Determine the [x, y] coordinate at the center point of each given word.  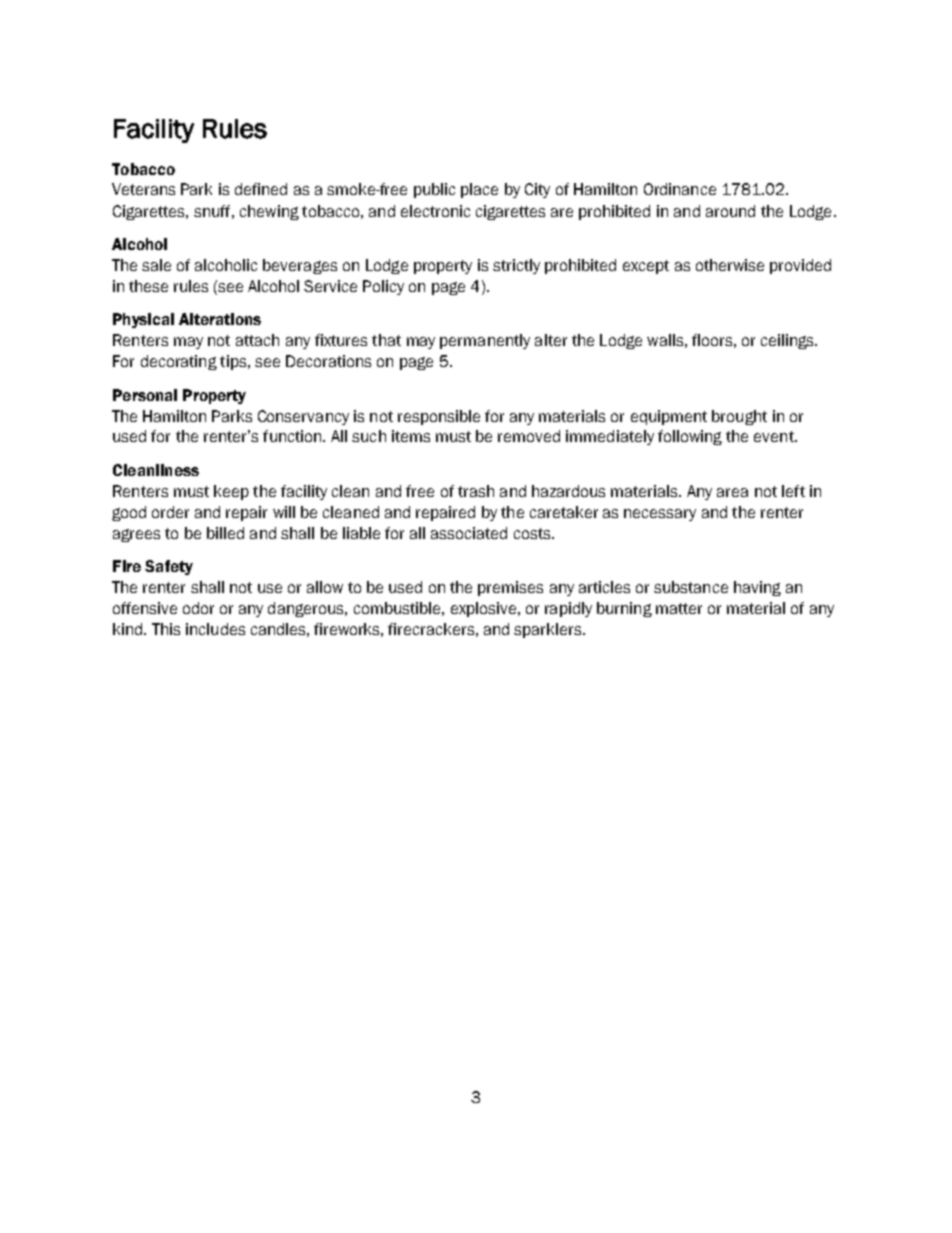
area [732, 492]
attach [257, 340]
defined [261, 189]
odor [198, 608]
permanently [485, 341]
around [730, 211]
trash [476, 491]
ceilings [788, 341]
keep [231, 492]
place [479, 190]
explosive [483, 609]
